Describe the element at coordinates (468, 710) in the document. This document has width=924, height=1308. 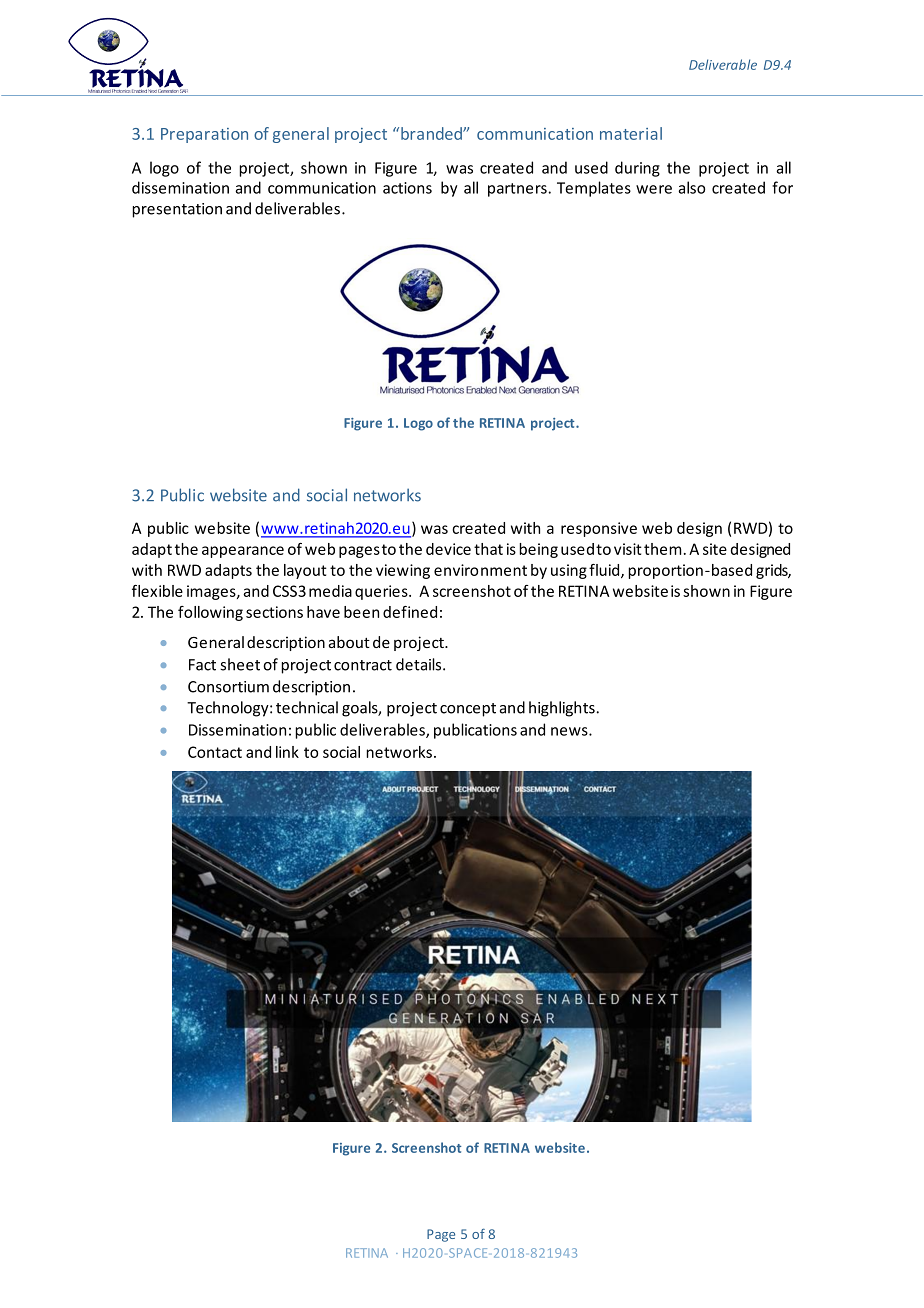
I see `concept` at that location.
